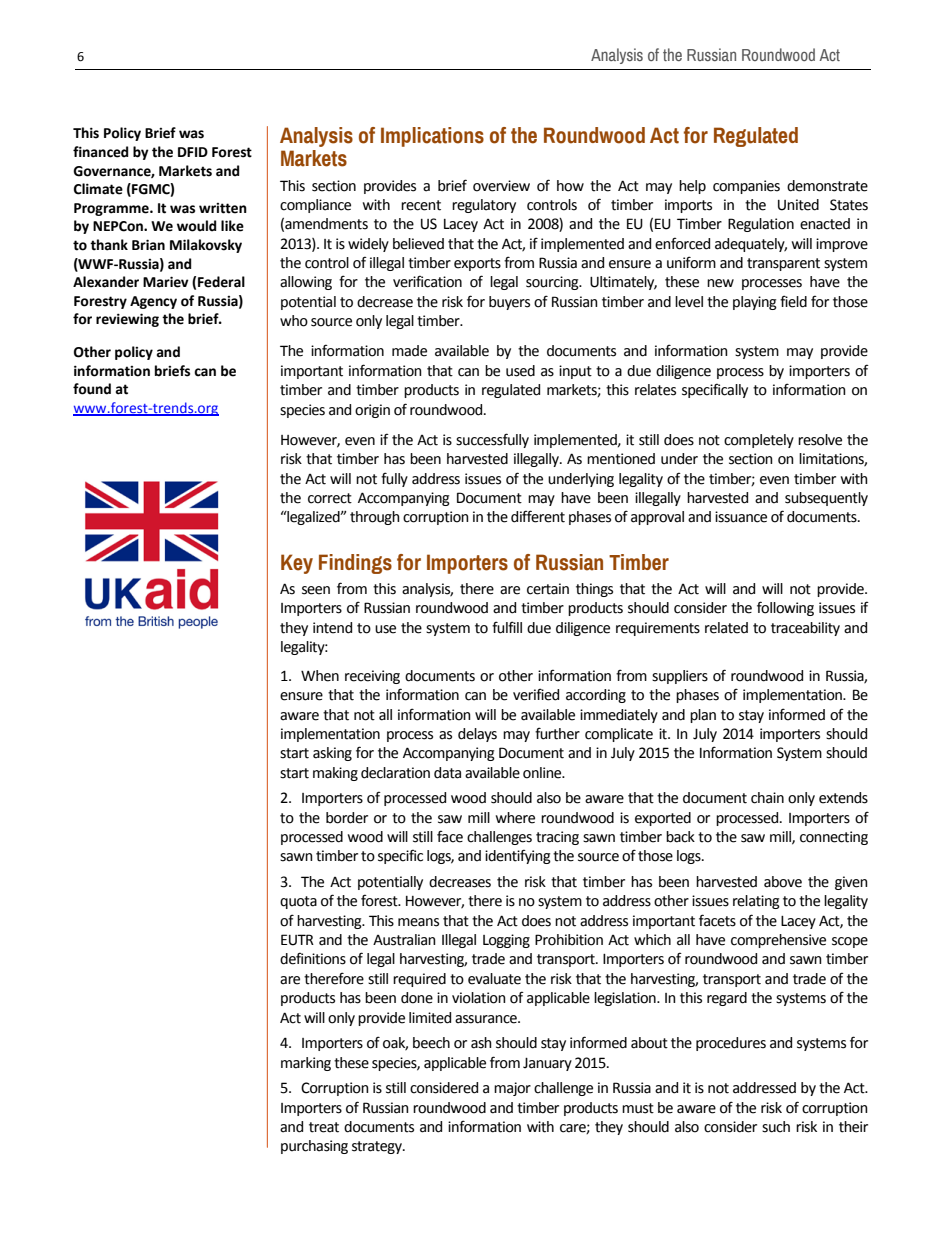  I want to click on written, so click(223, 208).
